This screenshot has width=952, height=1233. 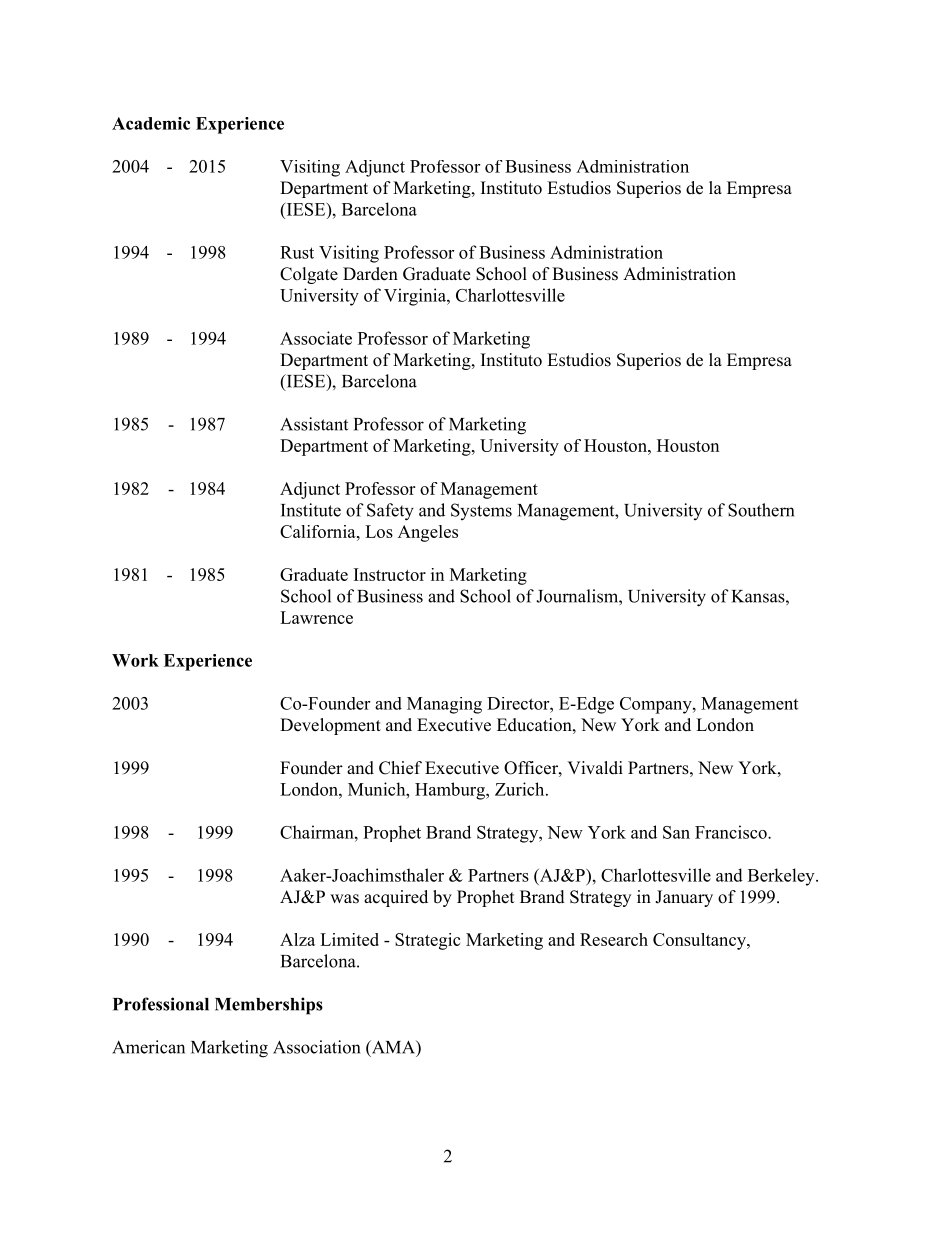 I want to click on Professional, so click(x=161, y=1004).
